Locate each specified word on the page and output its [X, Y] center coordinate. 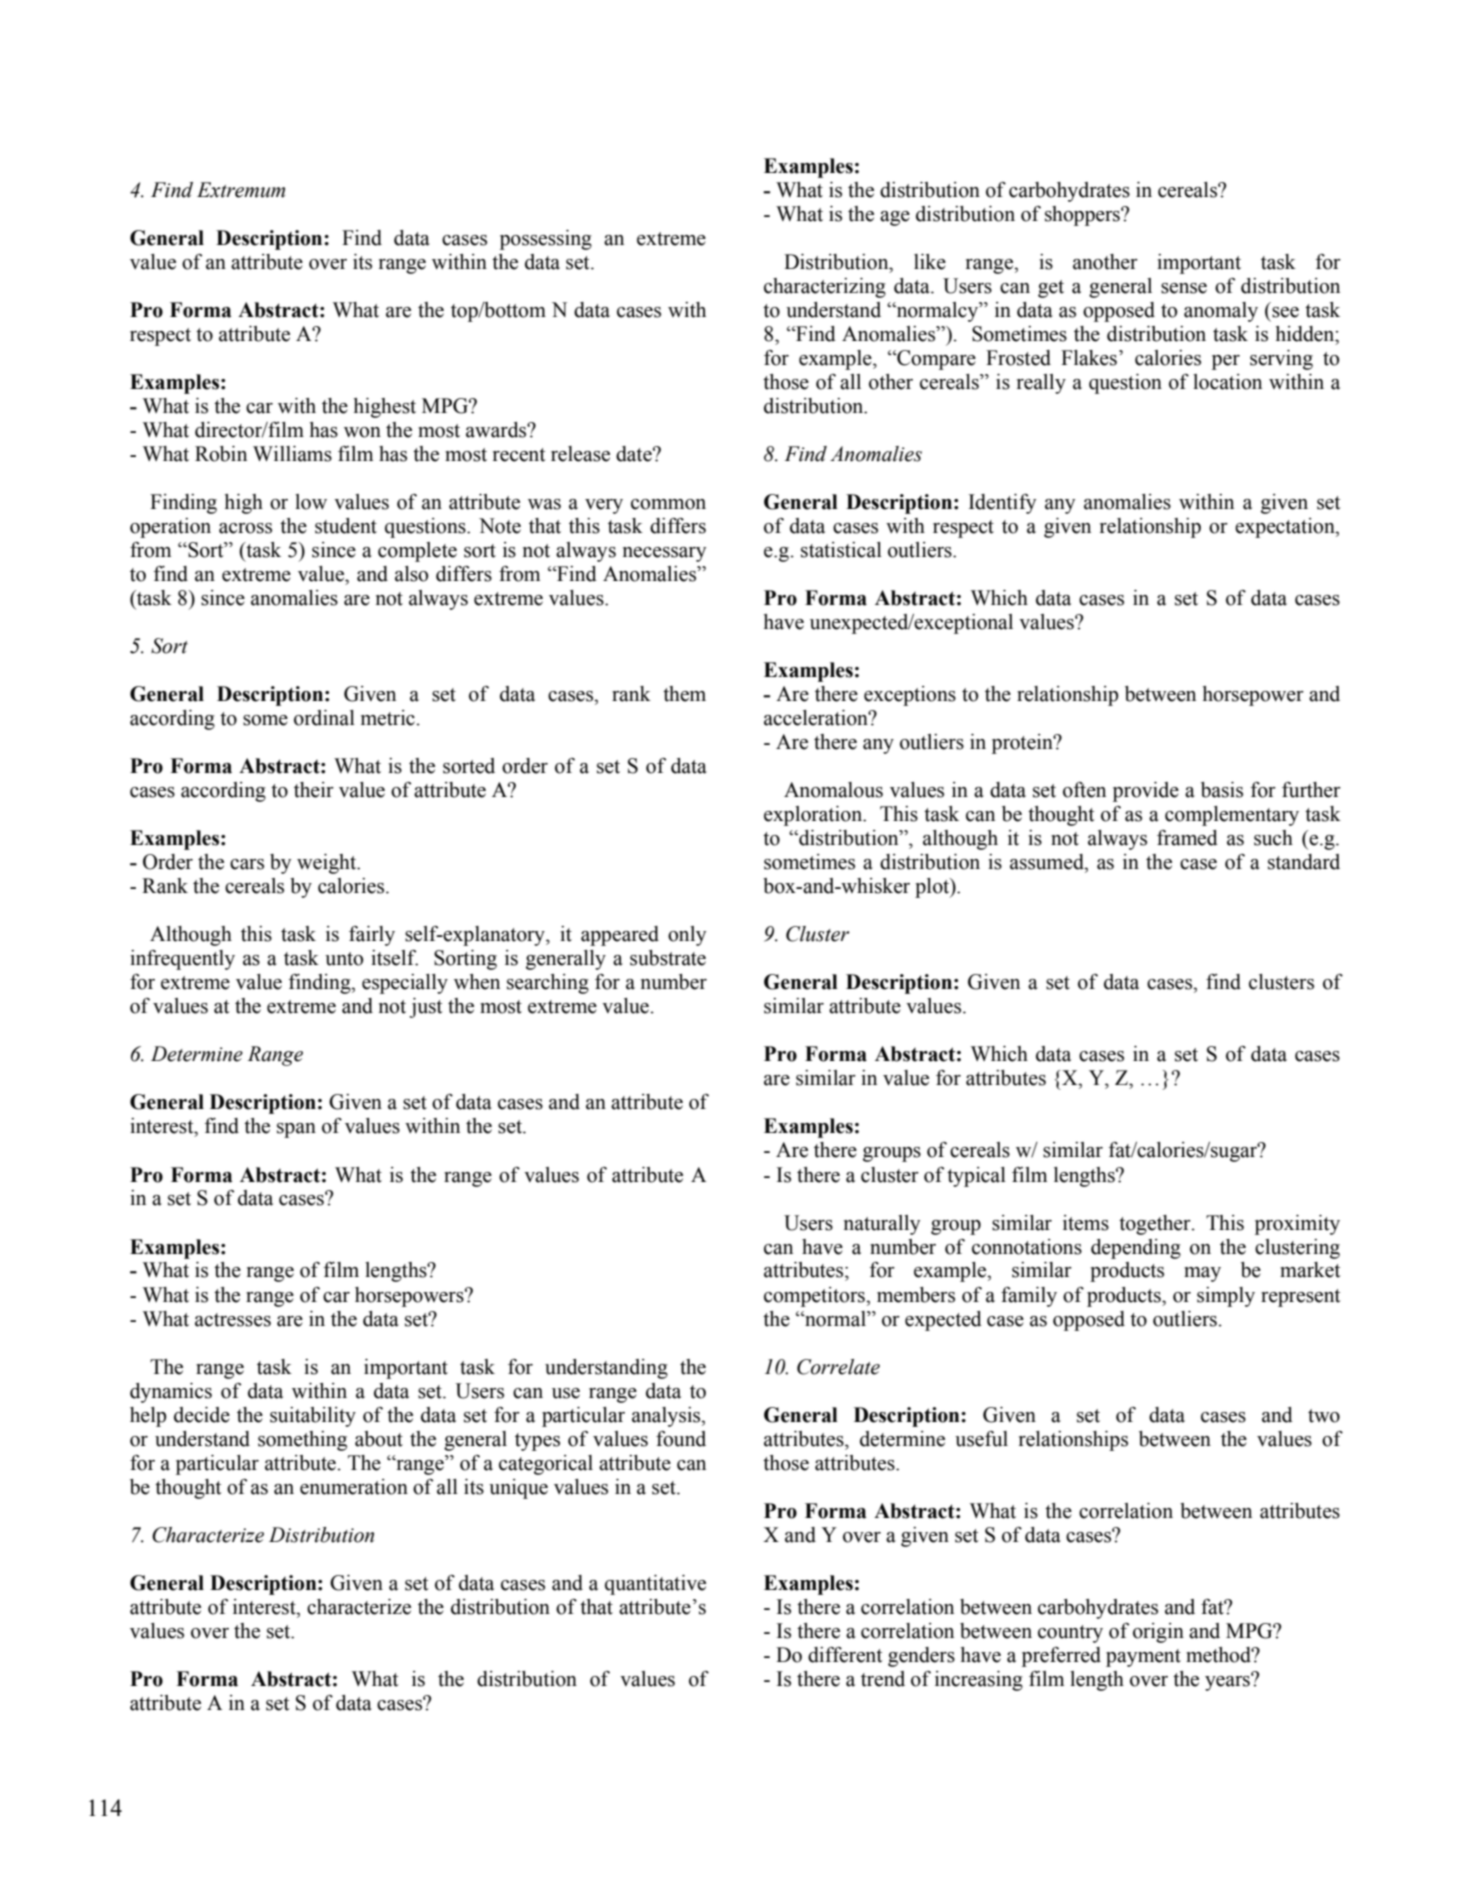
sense [1184, 288]
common [668, 504]
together [1156, 1225]
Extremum [241, 190]
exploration [814, 816]
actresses [233, 1320]
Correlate [838, 1367]
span [296, 1130]
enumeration [354, 1487]
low [311, 502]
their [314, 790]
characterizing [825, 288]
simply [1226, 1297]
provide [1146, 792]
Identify [1002, 504]
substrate [668, 958]
